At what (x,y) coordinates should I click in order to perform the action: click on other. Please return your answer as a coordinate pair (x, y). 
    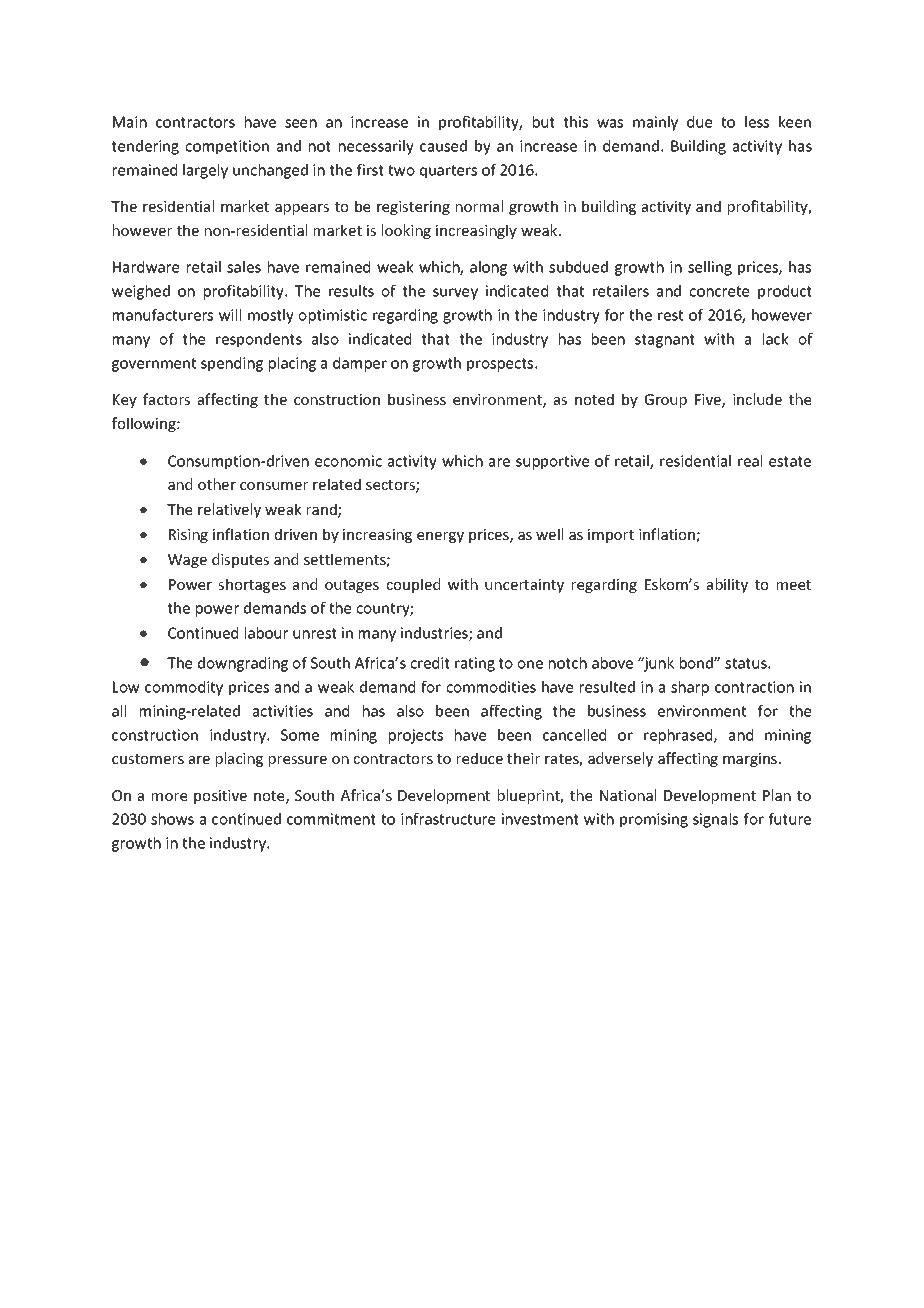
    Looking at the image, I should click on (217, 484).
